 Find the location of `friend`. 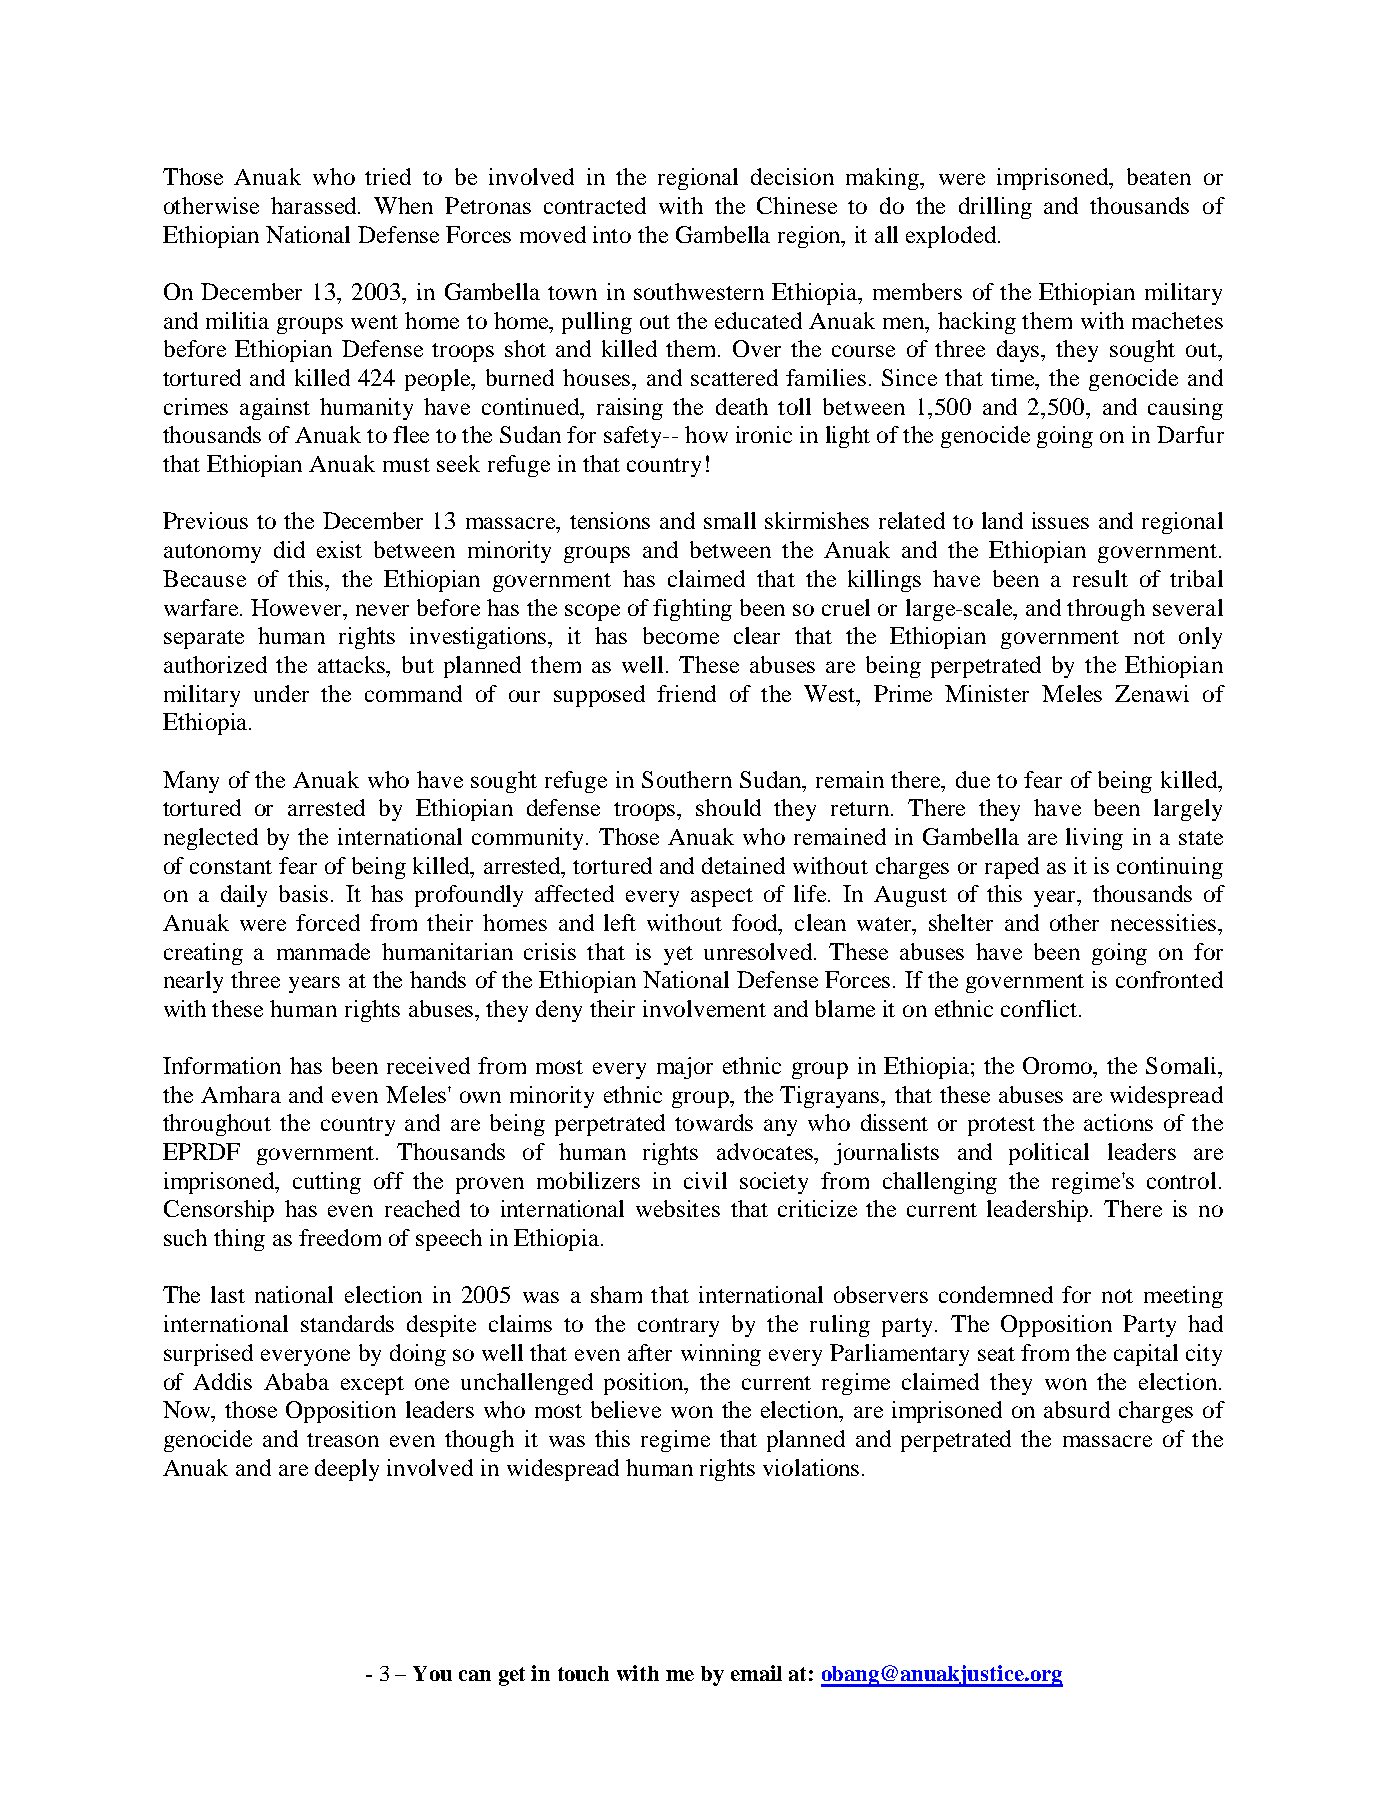

friend is located at coordinates (686, 693).
